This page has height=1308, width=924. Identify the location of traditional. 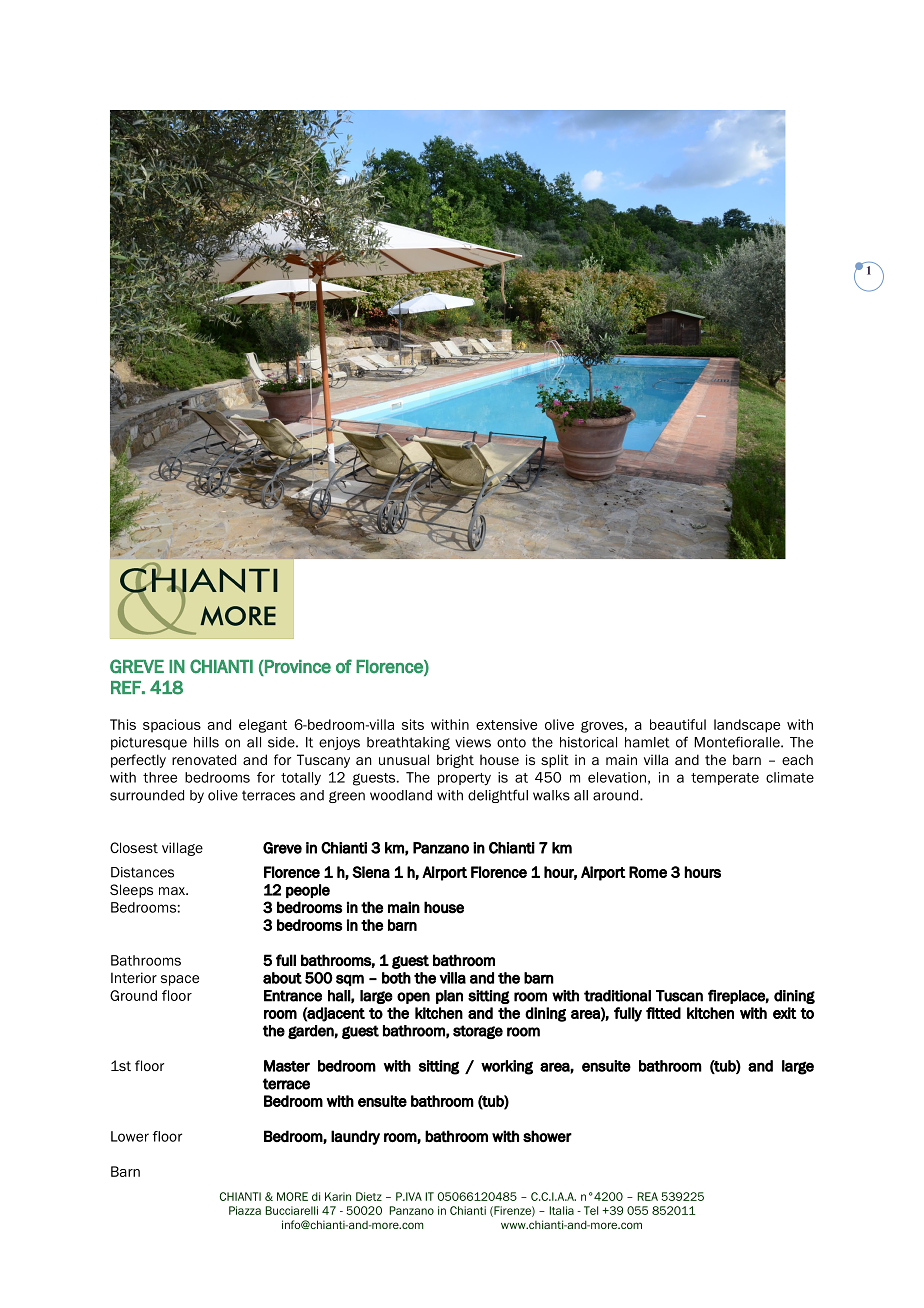
(617, 996).
